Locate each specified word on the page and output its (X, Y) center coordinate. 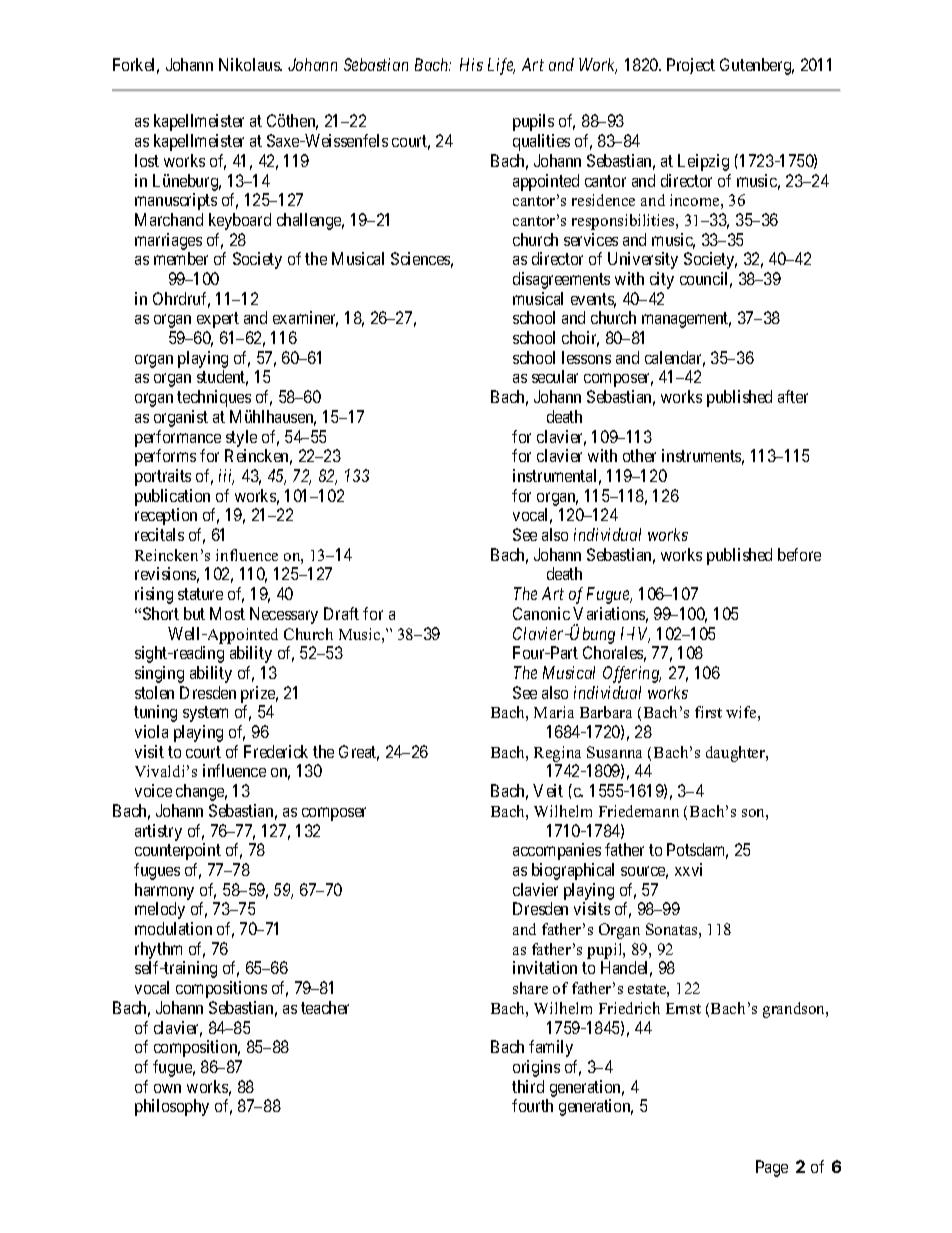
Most (227, 613)
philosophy (172, 1107)
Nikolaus (250, 64)
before (799, 554)
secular (555, 376)
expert (218, 320)
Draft (341, 613)
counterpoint (178, 851)
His (471, 64)
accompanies (557, 851)
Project (691, 66)
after (793, 396)
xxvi (688, 869)
